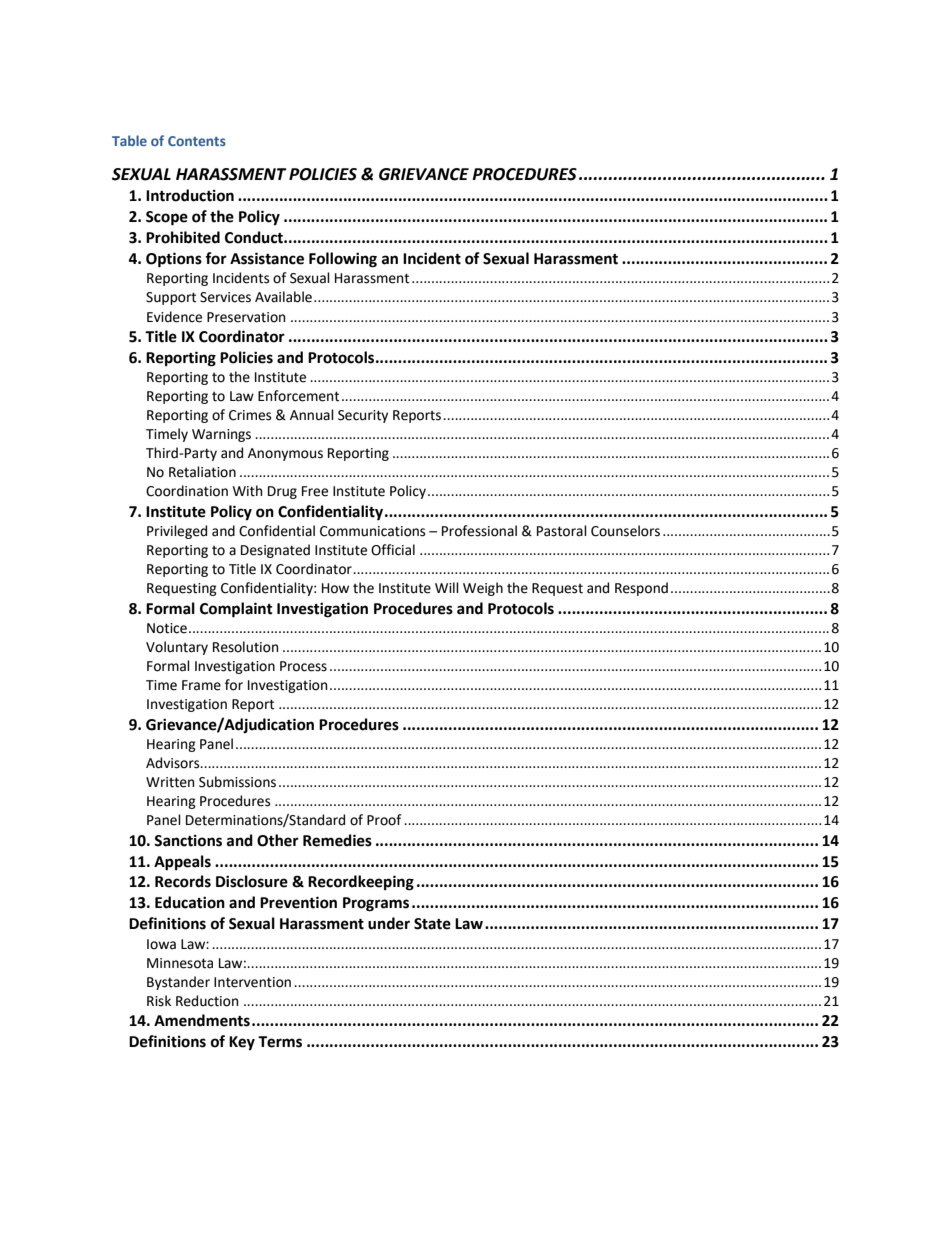  I want to click on Professional, so click(479, 531).
